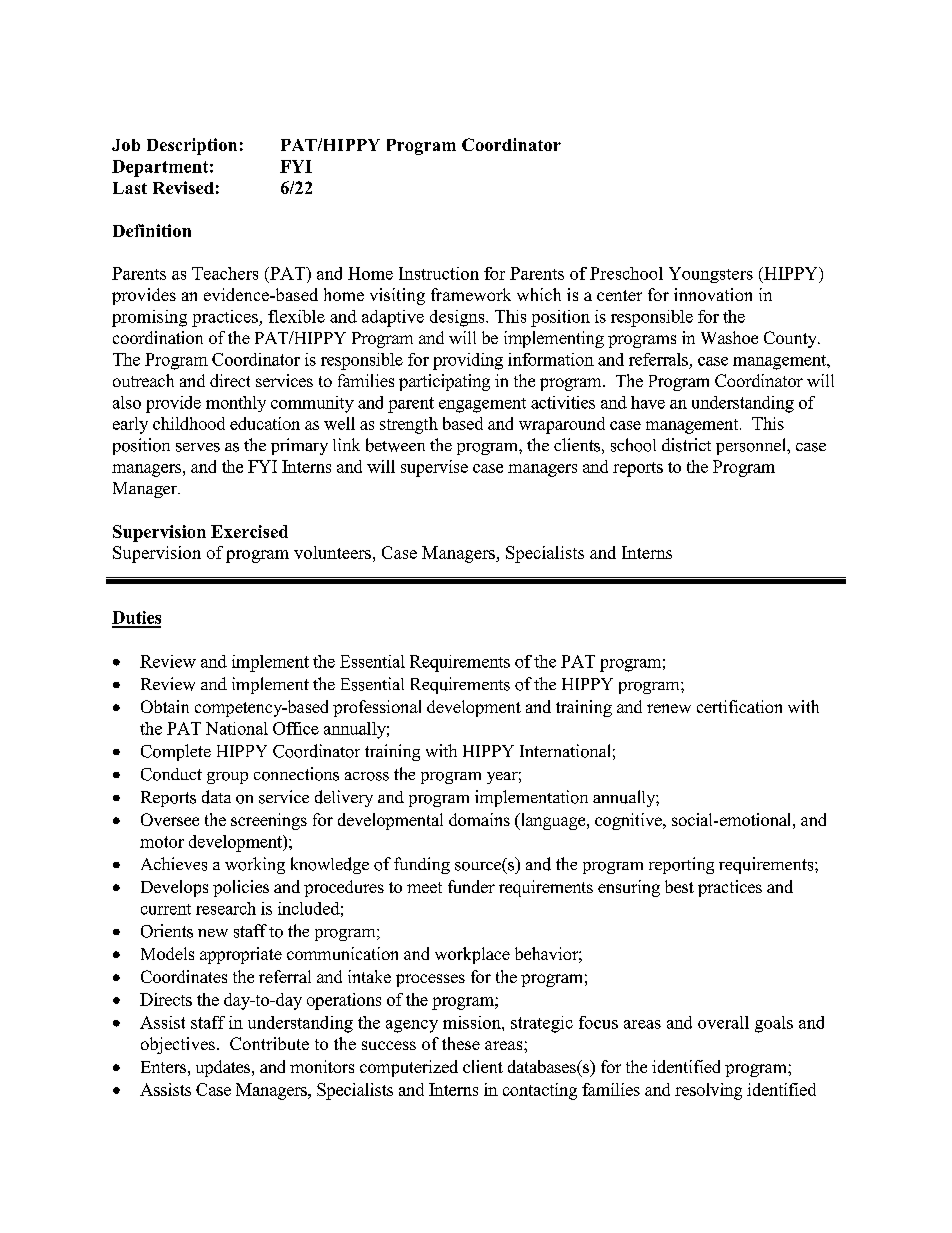  What do you see at coordinates (686, 445) in the page?
I see `district` at bounding box center [686, 445].
